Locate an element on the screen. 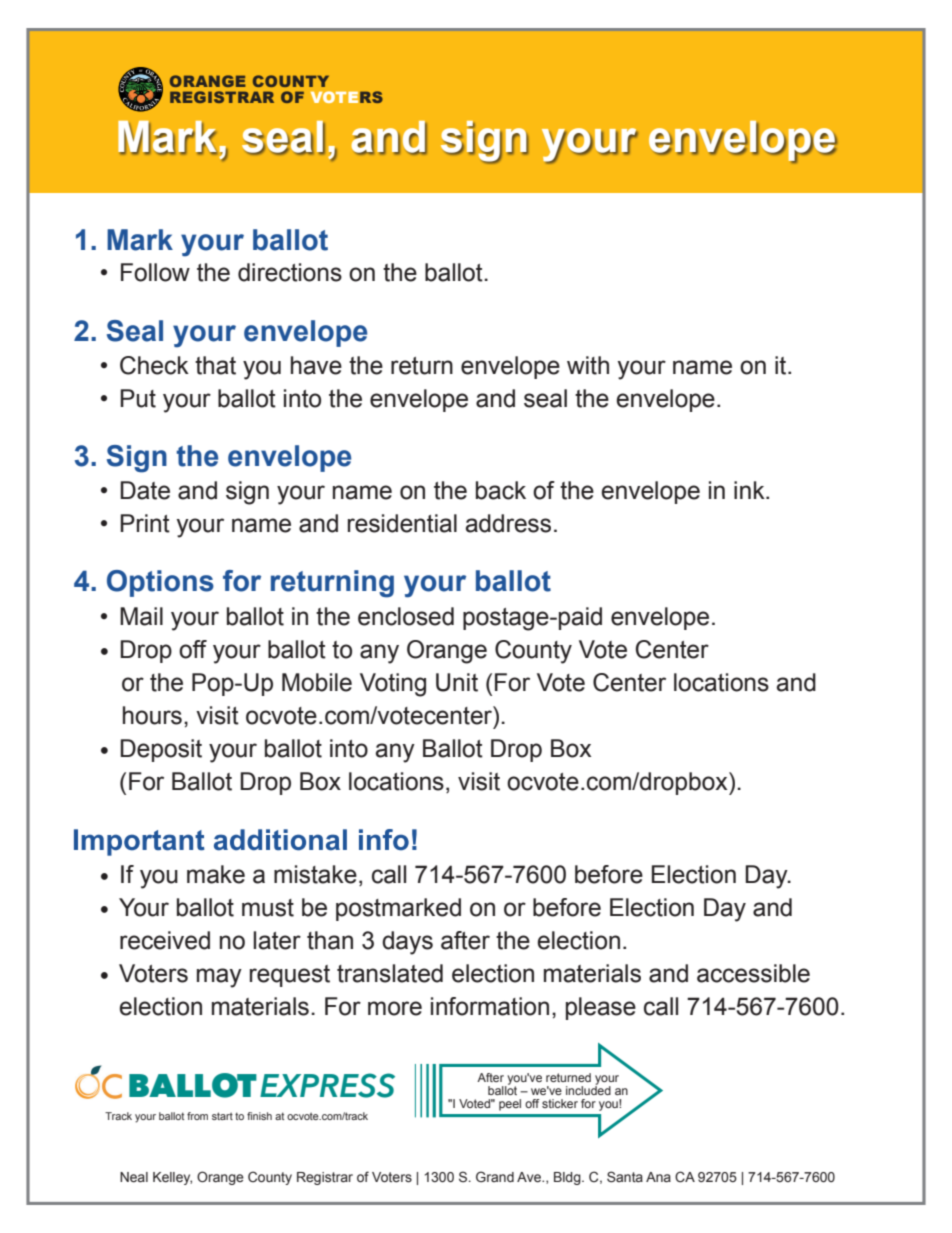 This screenshot has width=952, height=1233. Options is located at coordinates (160, 583).
